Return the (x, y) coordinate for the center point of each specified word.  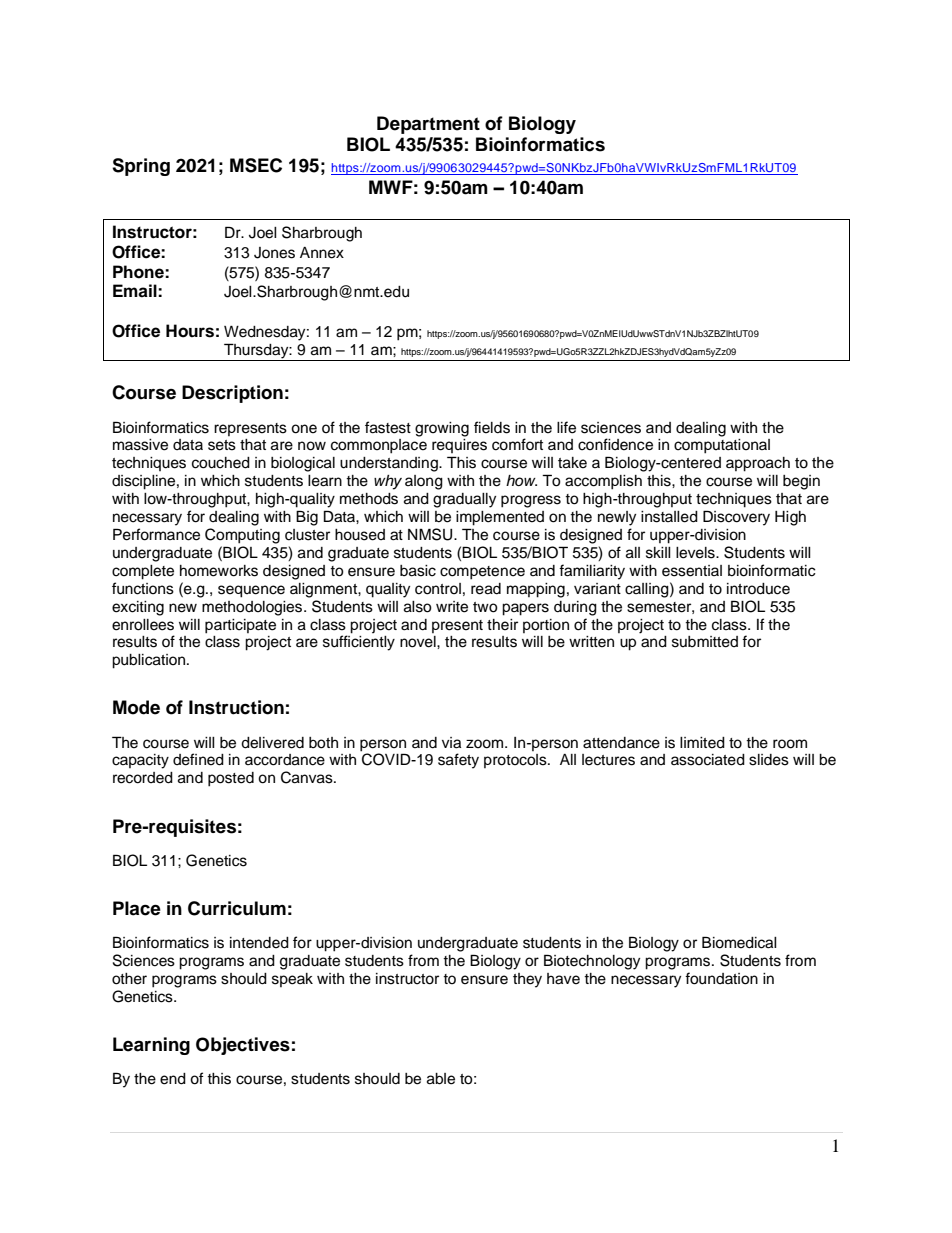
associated (708, 760)
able (441, 1079)
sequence (251, 591)
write (452, 607)
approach (758, 464)
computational (722, 446)
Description (232, 394)
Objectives (243, 1046)
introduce (758, 589)
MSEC (256, 165)
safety (458, 761)
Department (428, 125)
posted (231, 779)
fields (492, 427)
